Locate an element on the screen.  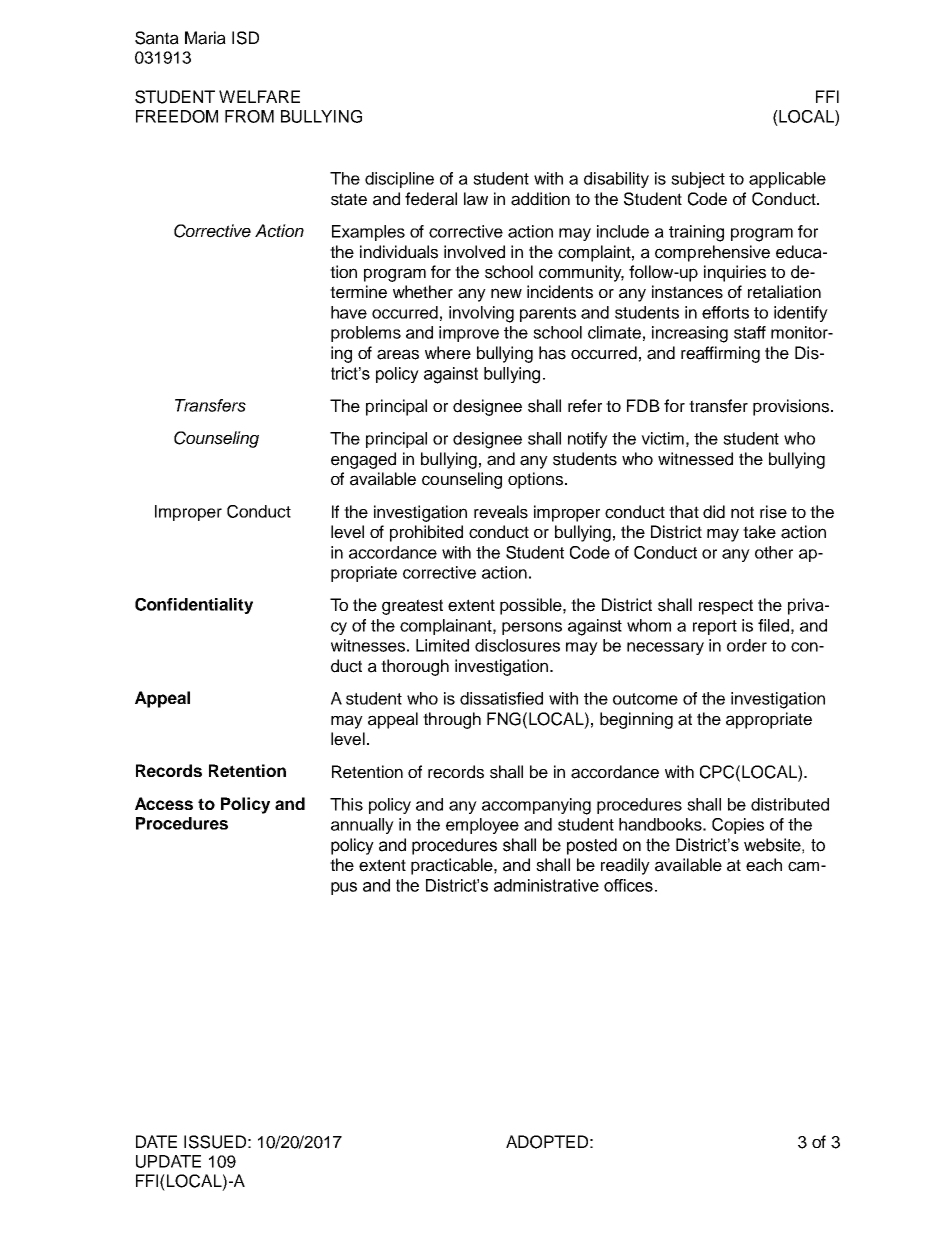
engaged is located at coordinates (363, 460).
